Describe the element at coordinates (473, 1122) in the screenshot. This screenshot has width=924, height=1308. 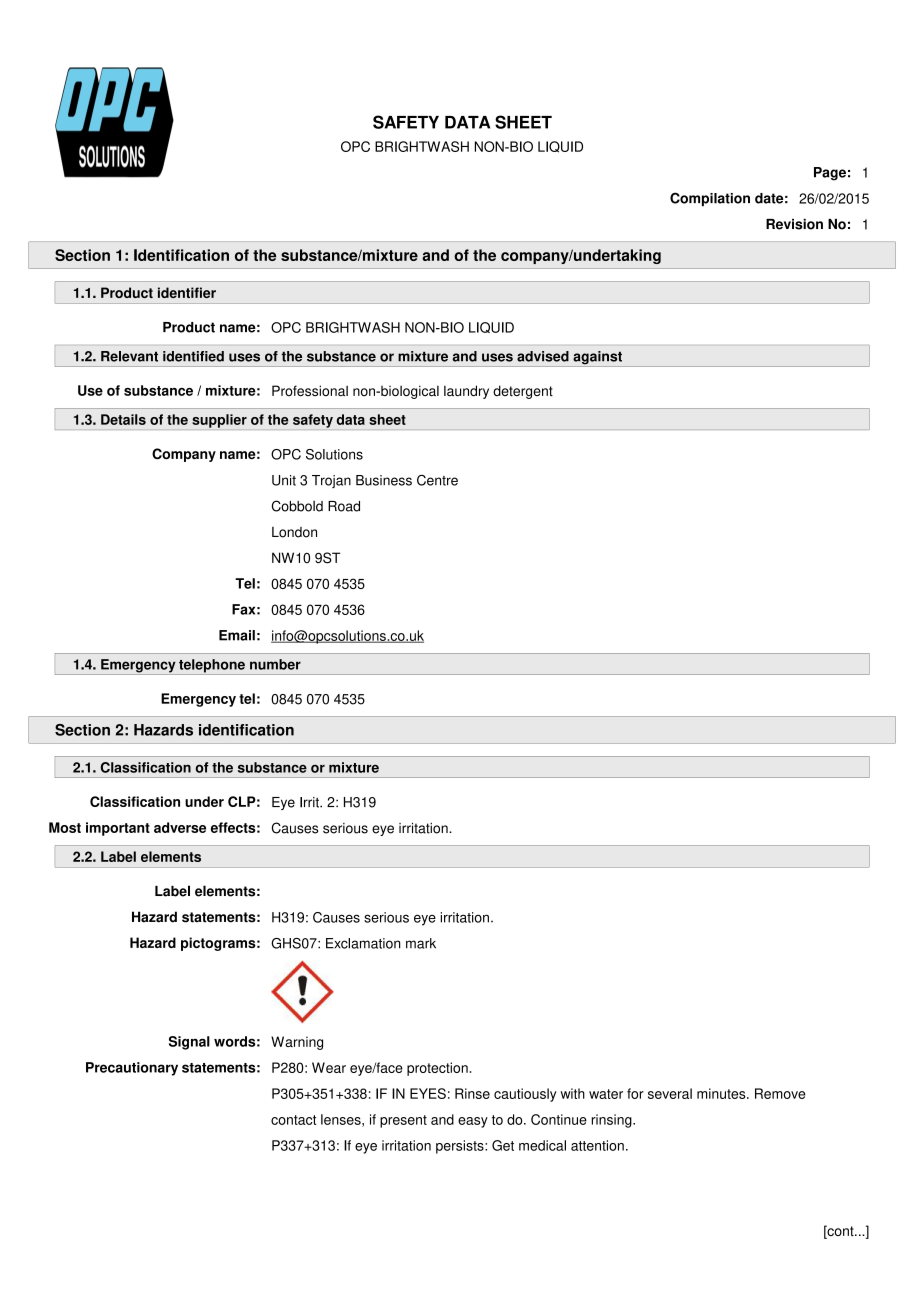
I see `easy` at that location.
